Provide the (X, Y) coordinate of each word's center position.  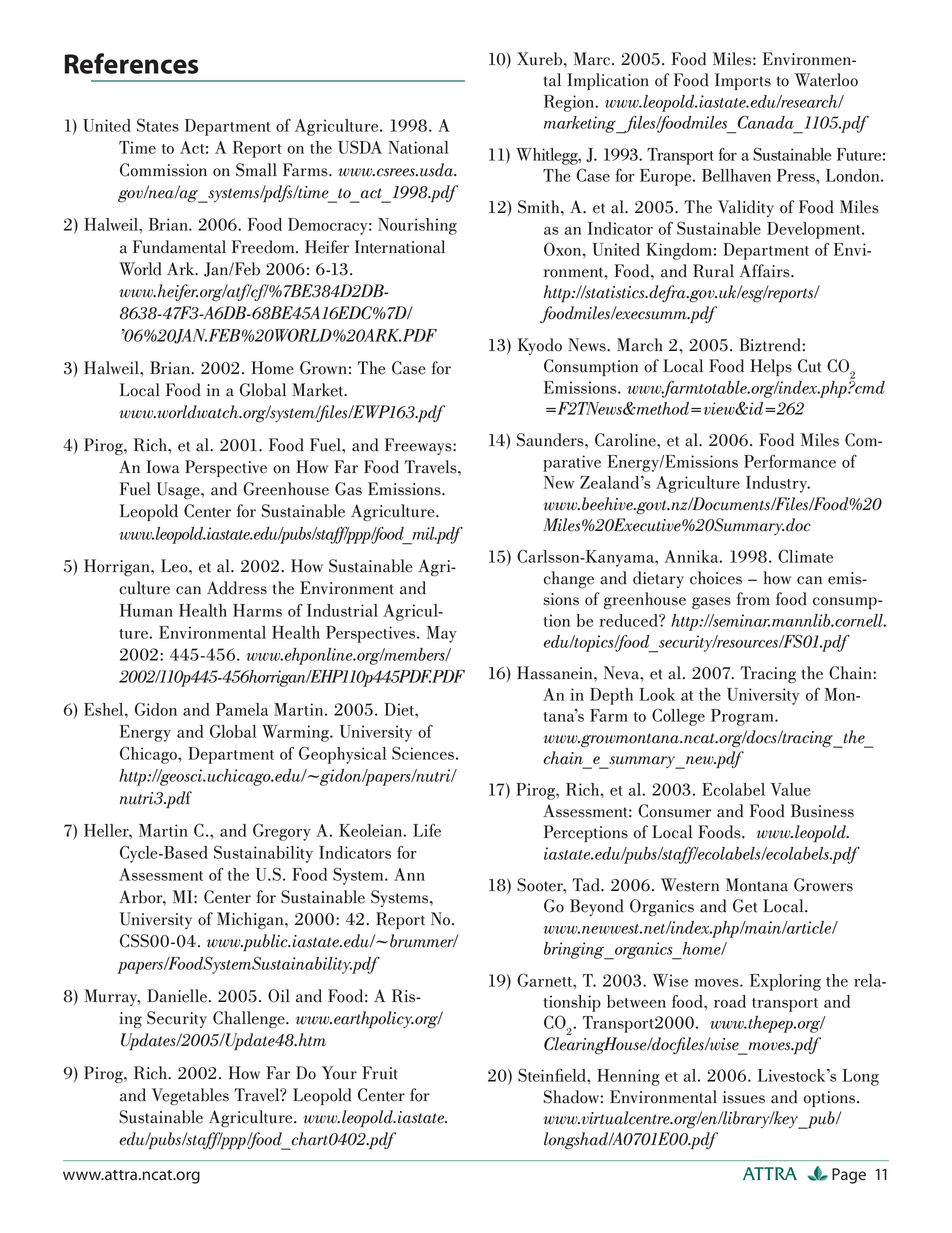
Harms (257, 610)
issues (744, 1097)
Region (570, 103)
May (442, 634)
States (158, 125)
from (753, 599)
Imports (743, 81)
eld (576, 1075)
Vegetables (190, 1096)
